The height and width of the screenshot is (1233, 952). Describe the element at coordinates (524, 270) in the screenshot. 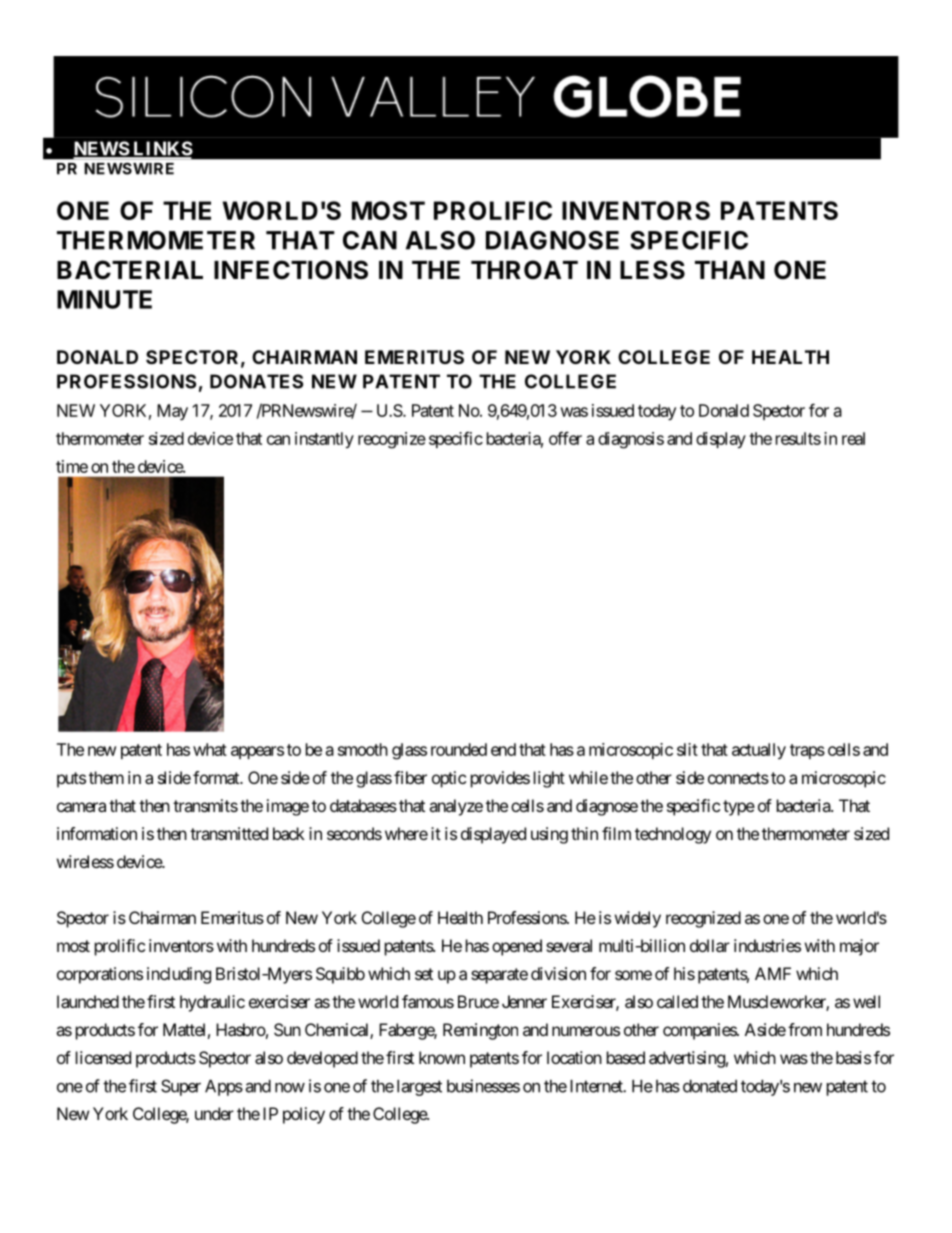

I see `THROAT` at that location.
